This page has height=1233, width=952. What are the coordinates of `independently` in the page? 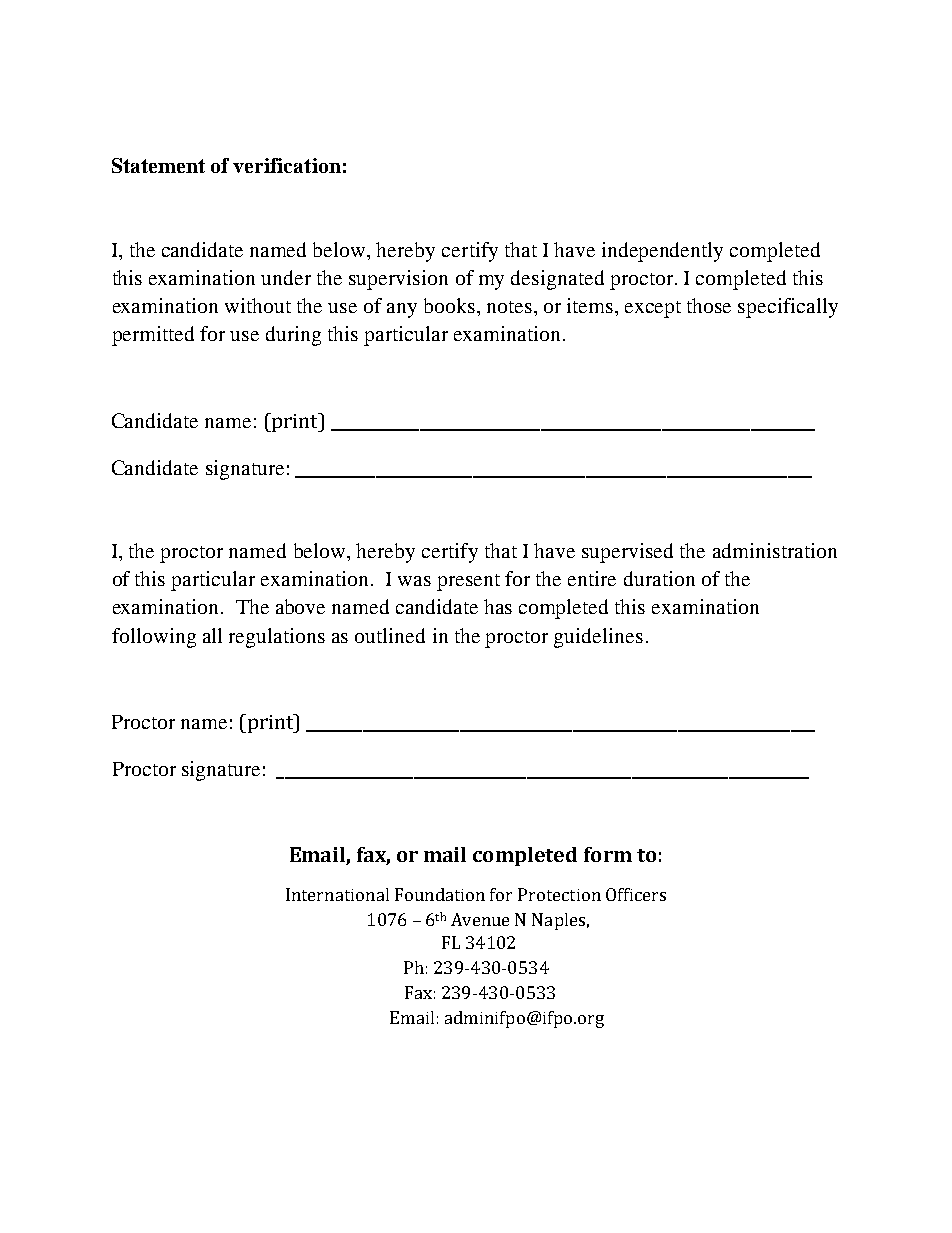 It's located at (662, 252).
